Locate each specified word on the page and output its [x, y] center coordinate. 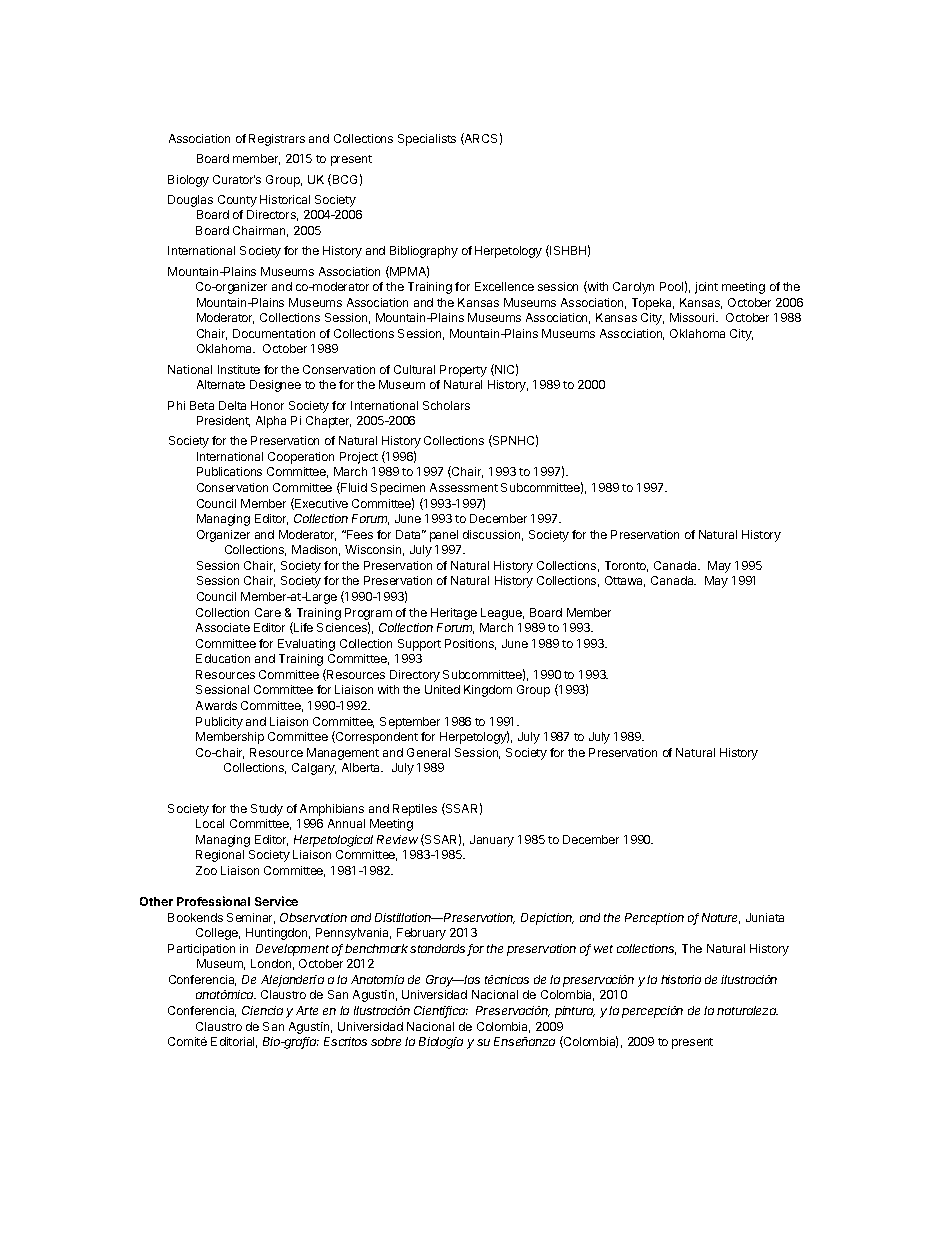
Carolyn [633, 288]
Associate [223, 627]
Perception [654, 919]
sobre [386, 1041]
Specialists [427, 140]
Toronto [626, 566]
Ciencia [262, 1010]
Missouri [693, 317]
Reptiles [415, 810]
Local [210, 823]
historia [681, 979]
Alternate [221, 384]
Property [463, 371]
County [237, 201]
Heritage [454, 614]
